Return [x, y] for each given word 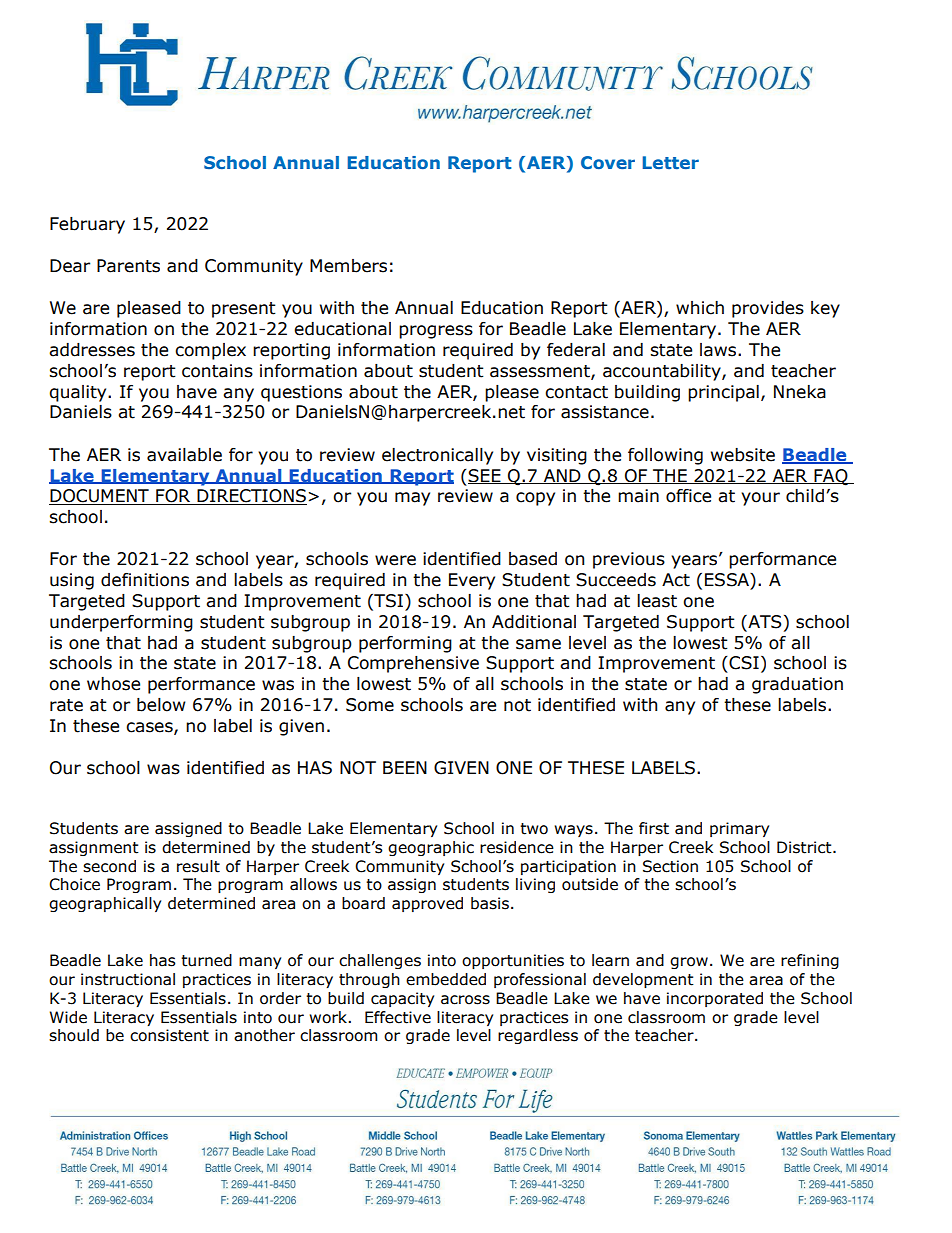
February [87, 225]
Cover [608, 162]
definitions [145, 580]
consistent [169, 1035]
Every [472, 581]
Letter [671, 162]
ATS [763, 623]
